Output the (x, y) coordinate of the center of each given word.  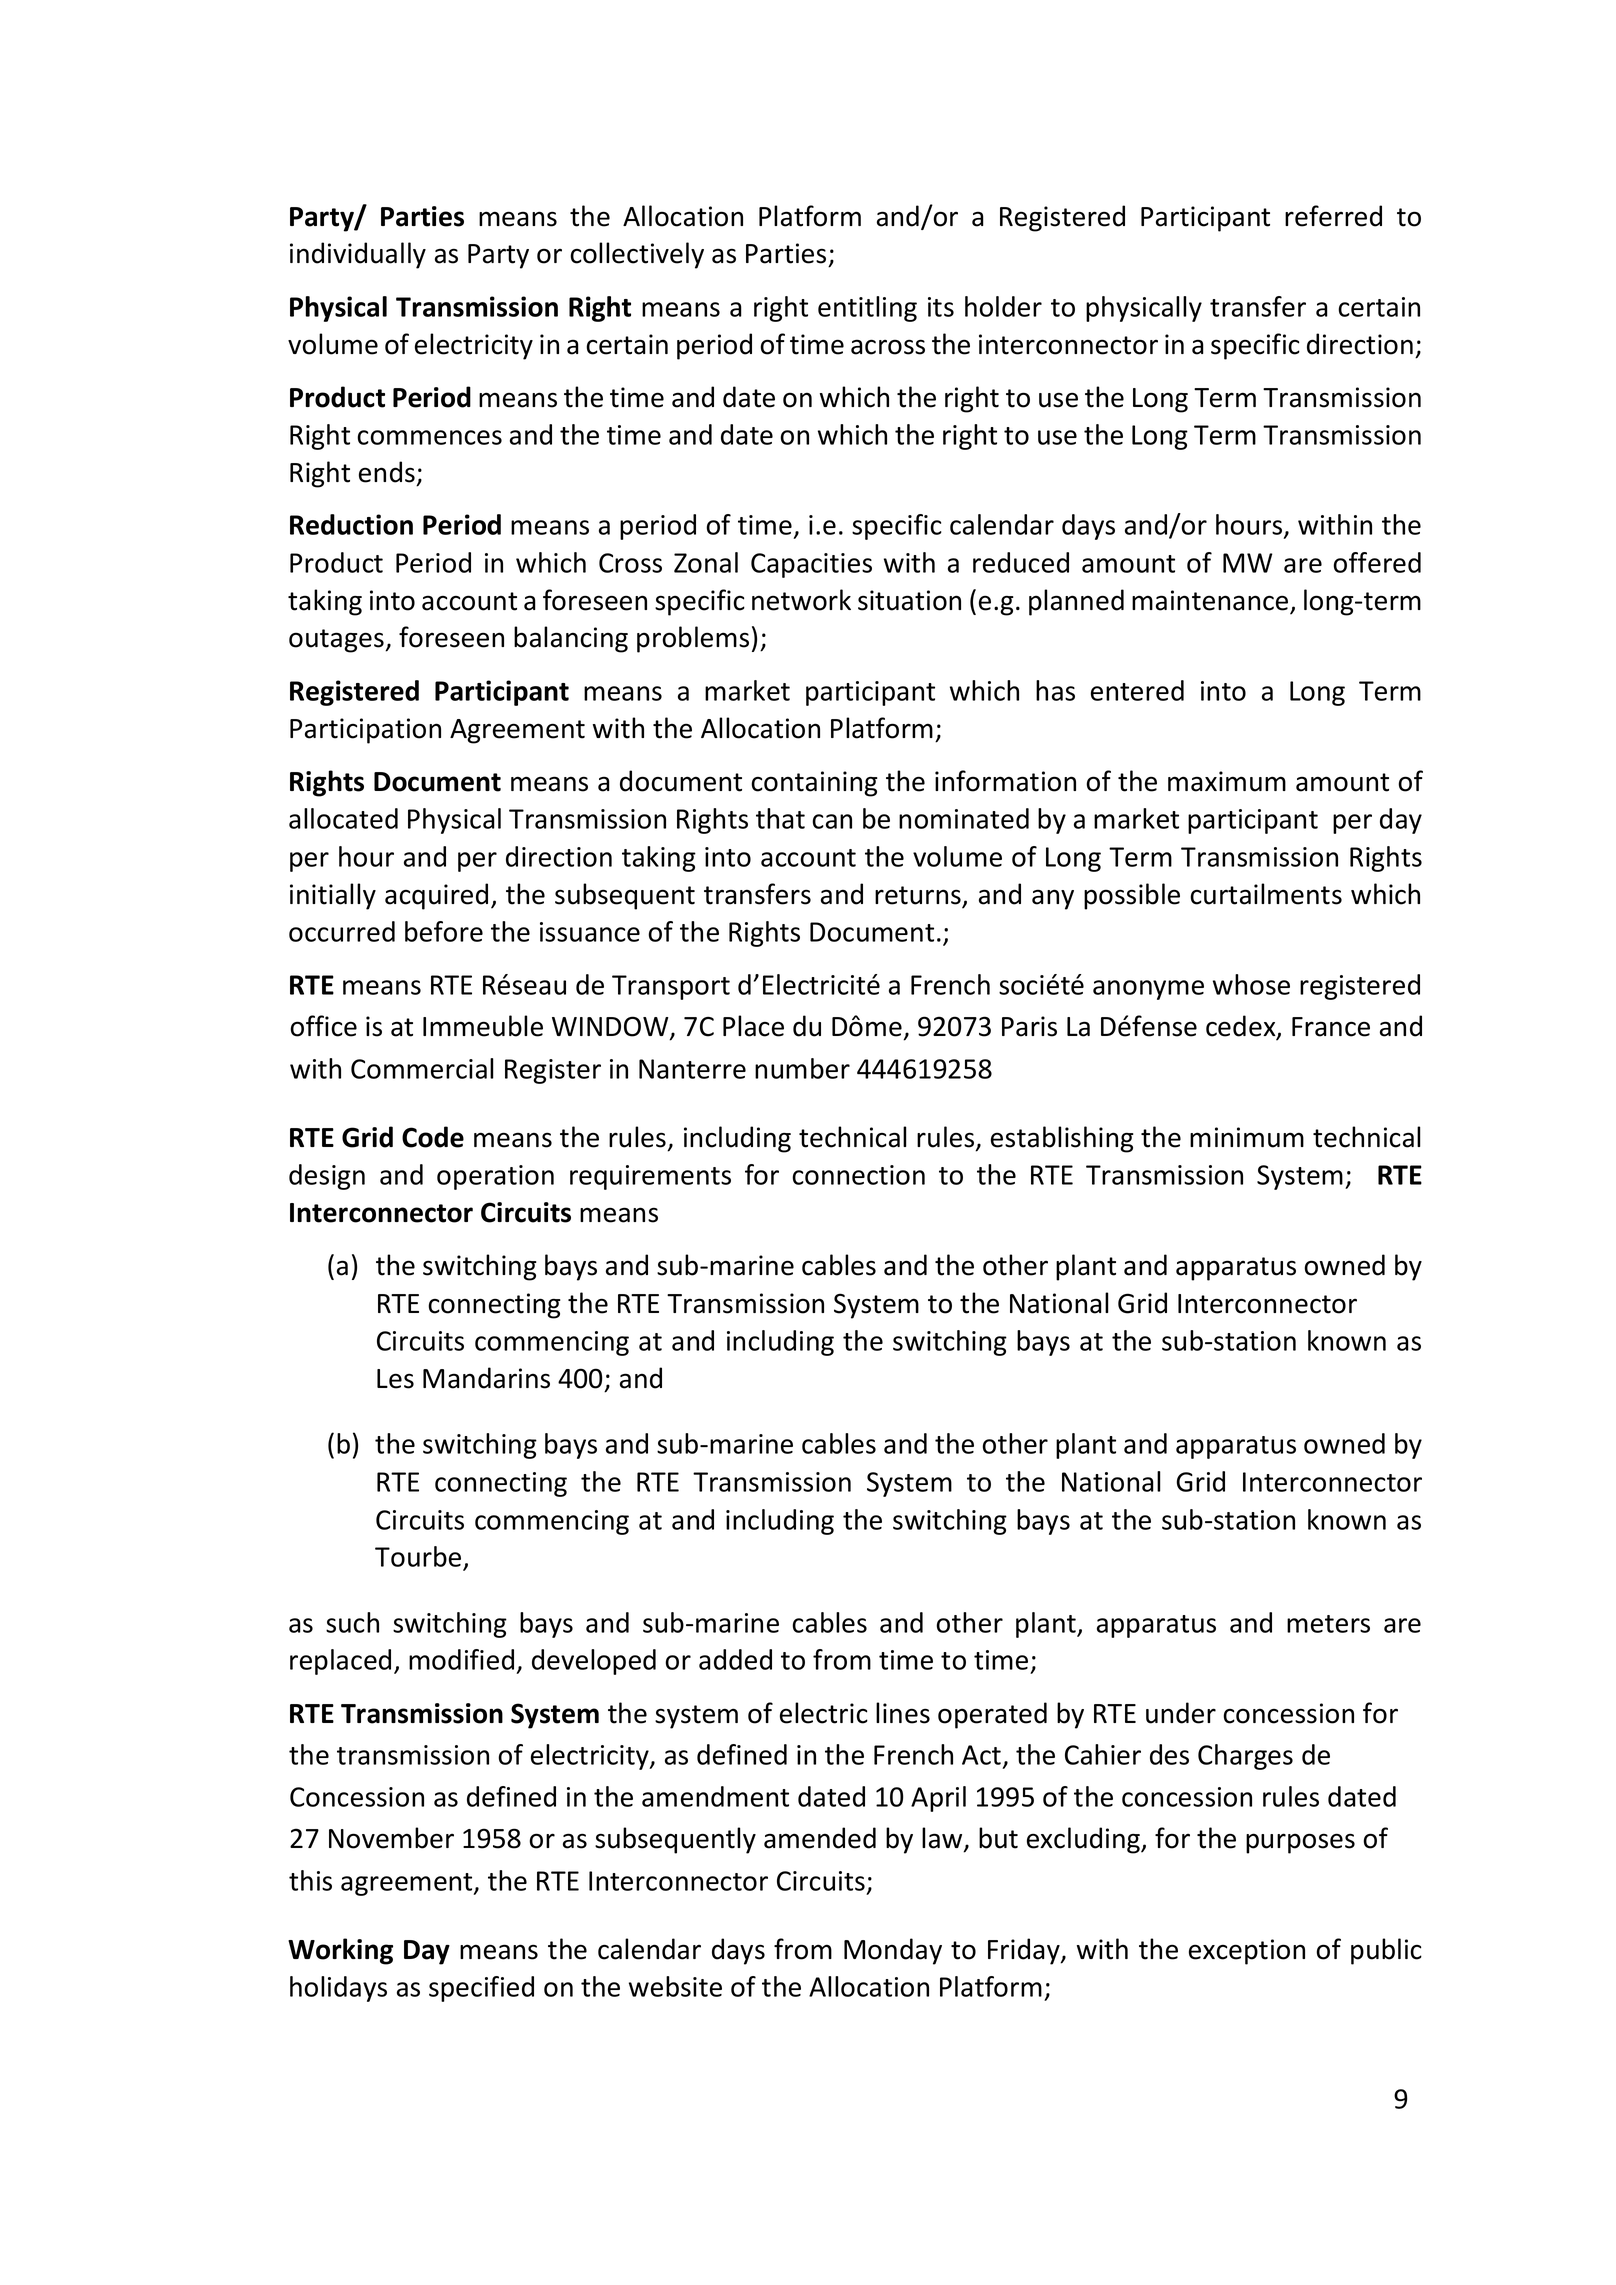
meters (1328, 1624)
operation (495, 1177)
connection (858, 1175)
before (444, 931)
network (801, 600)
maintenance (1211, 601)
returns (919, 896)
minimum (1247, 1137)
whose (1251, 984)
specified (481, 1989)
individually (358, 255)
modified (461, 1659)
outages (337, 641)
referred (1333, 216)
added (735, 1659)
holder (1003, 306)
